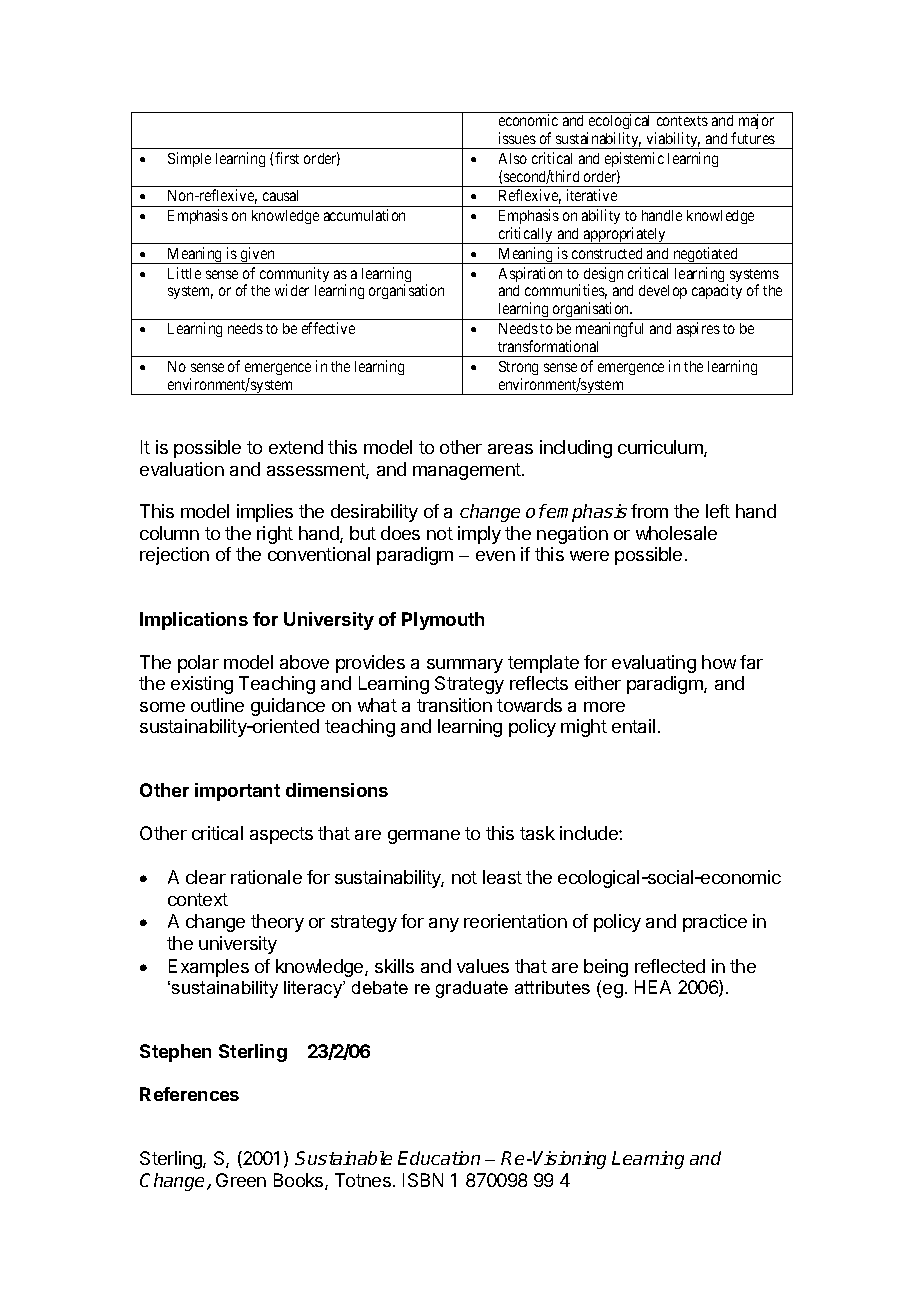  Describe the element at coordinates (439, 1158) in the page. I see `Education` at that location.
